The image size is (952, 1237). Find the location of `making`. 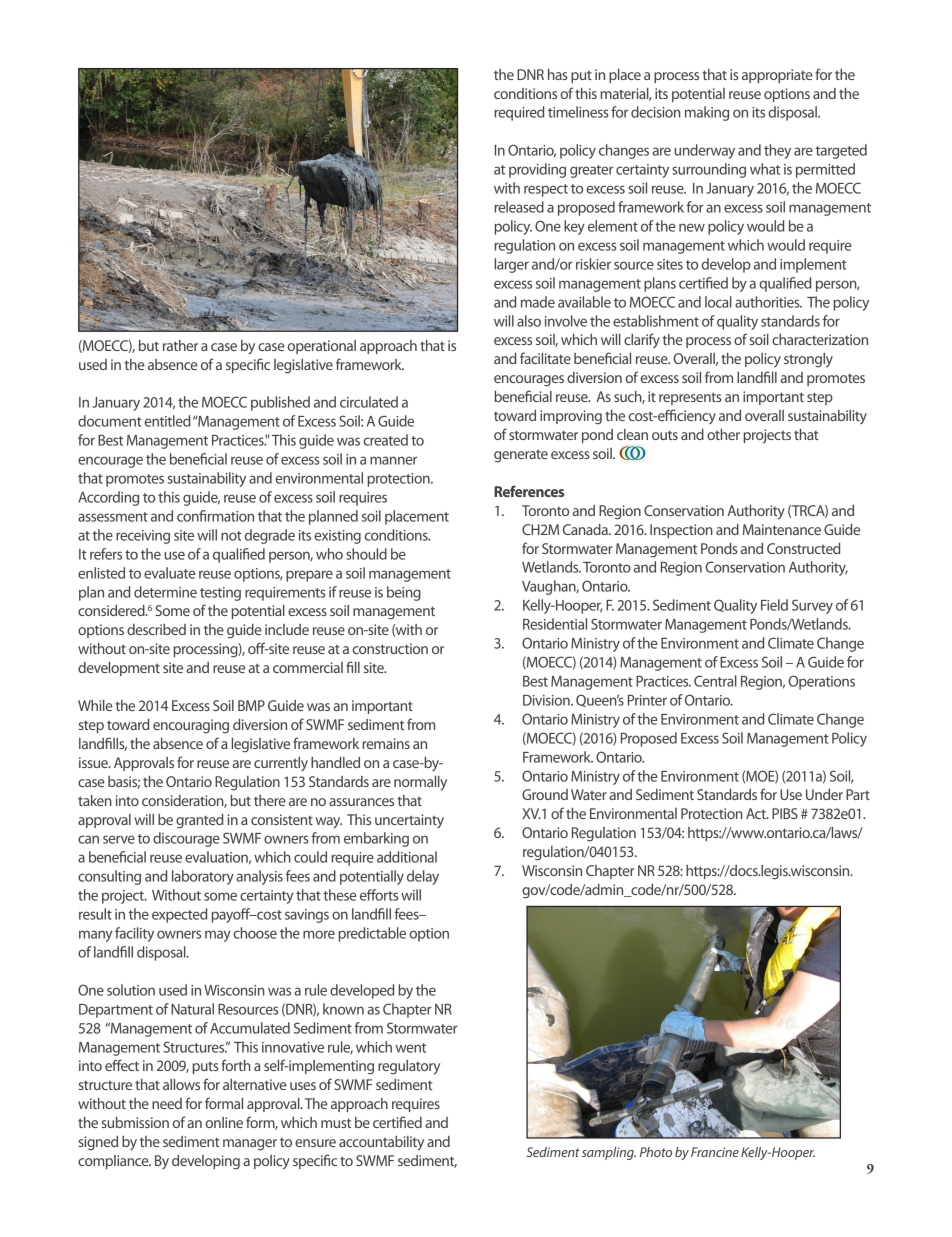

making is located at coordinates (707, 113).
